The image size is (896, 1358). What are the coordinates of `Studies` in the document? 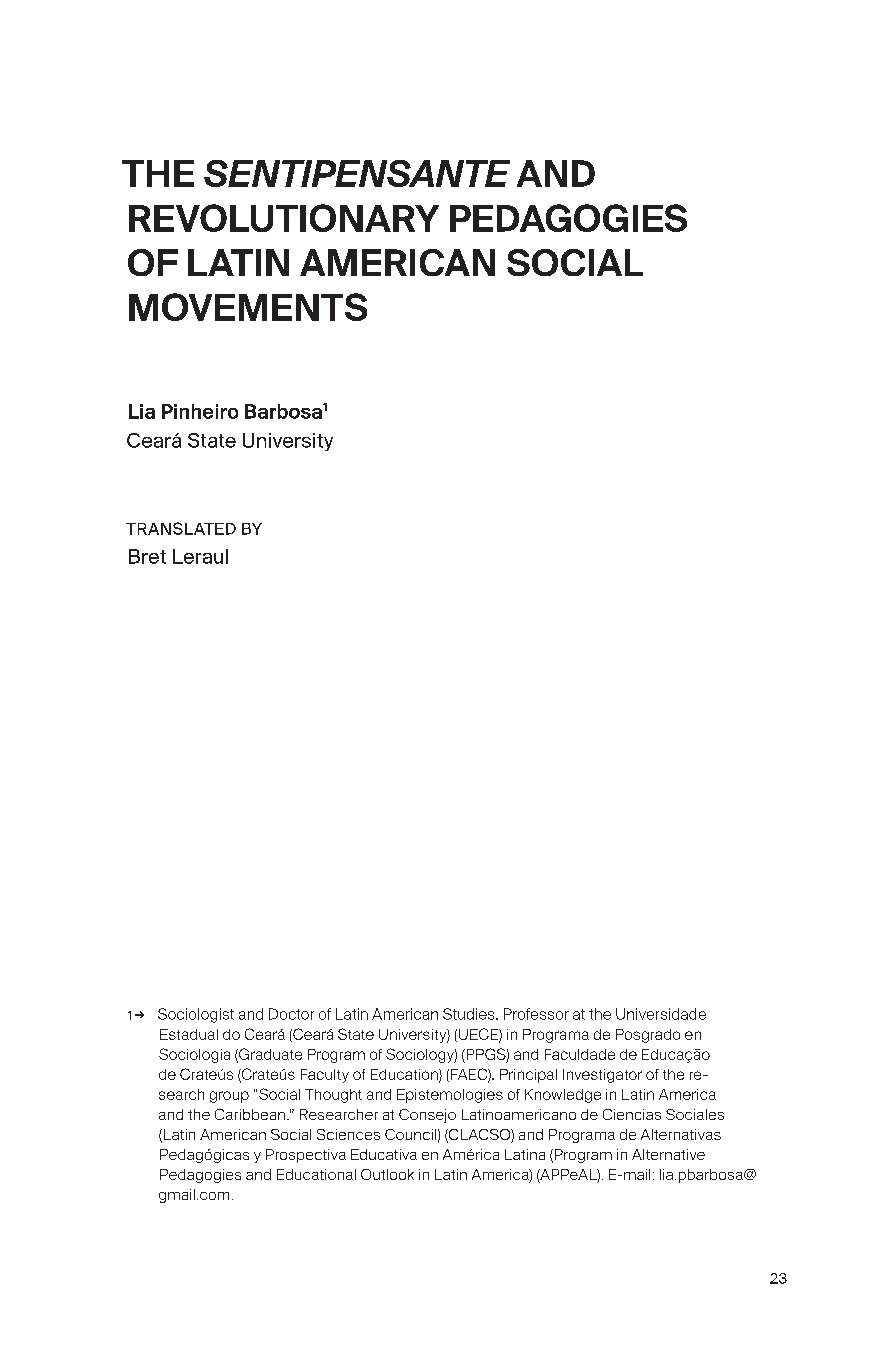 It's located at (470, 1014).
